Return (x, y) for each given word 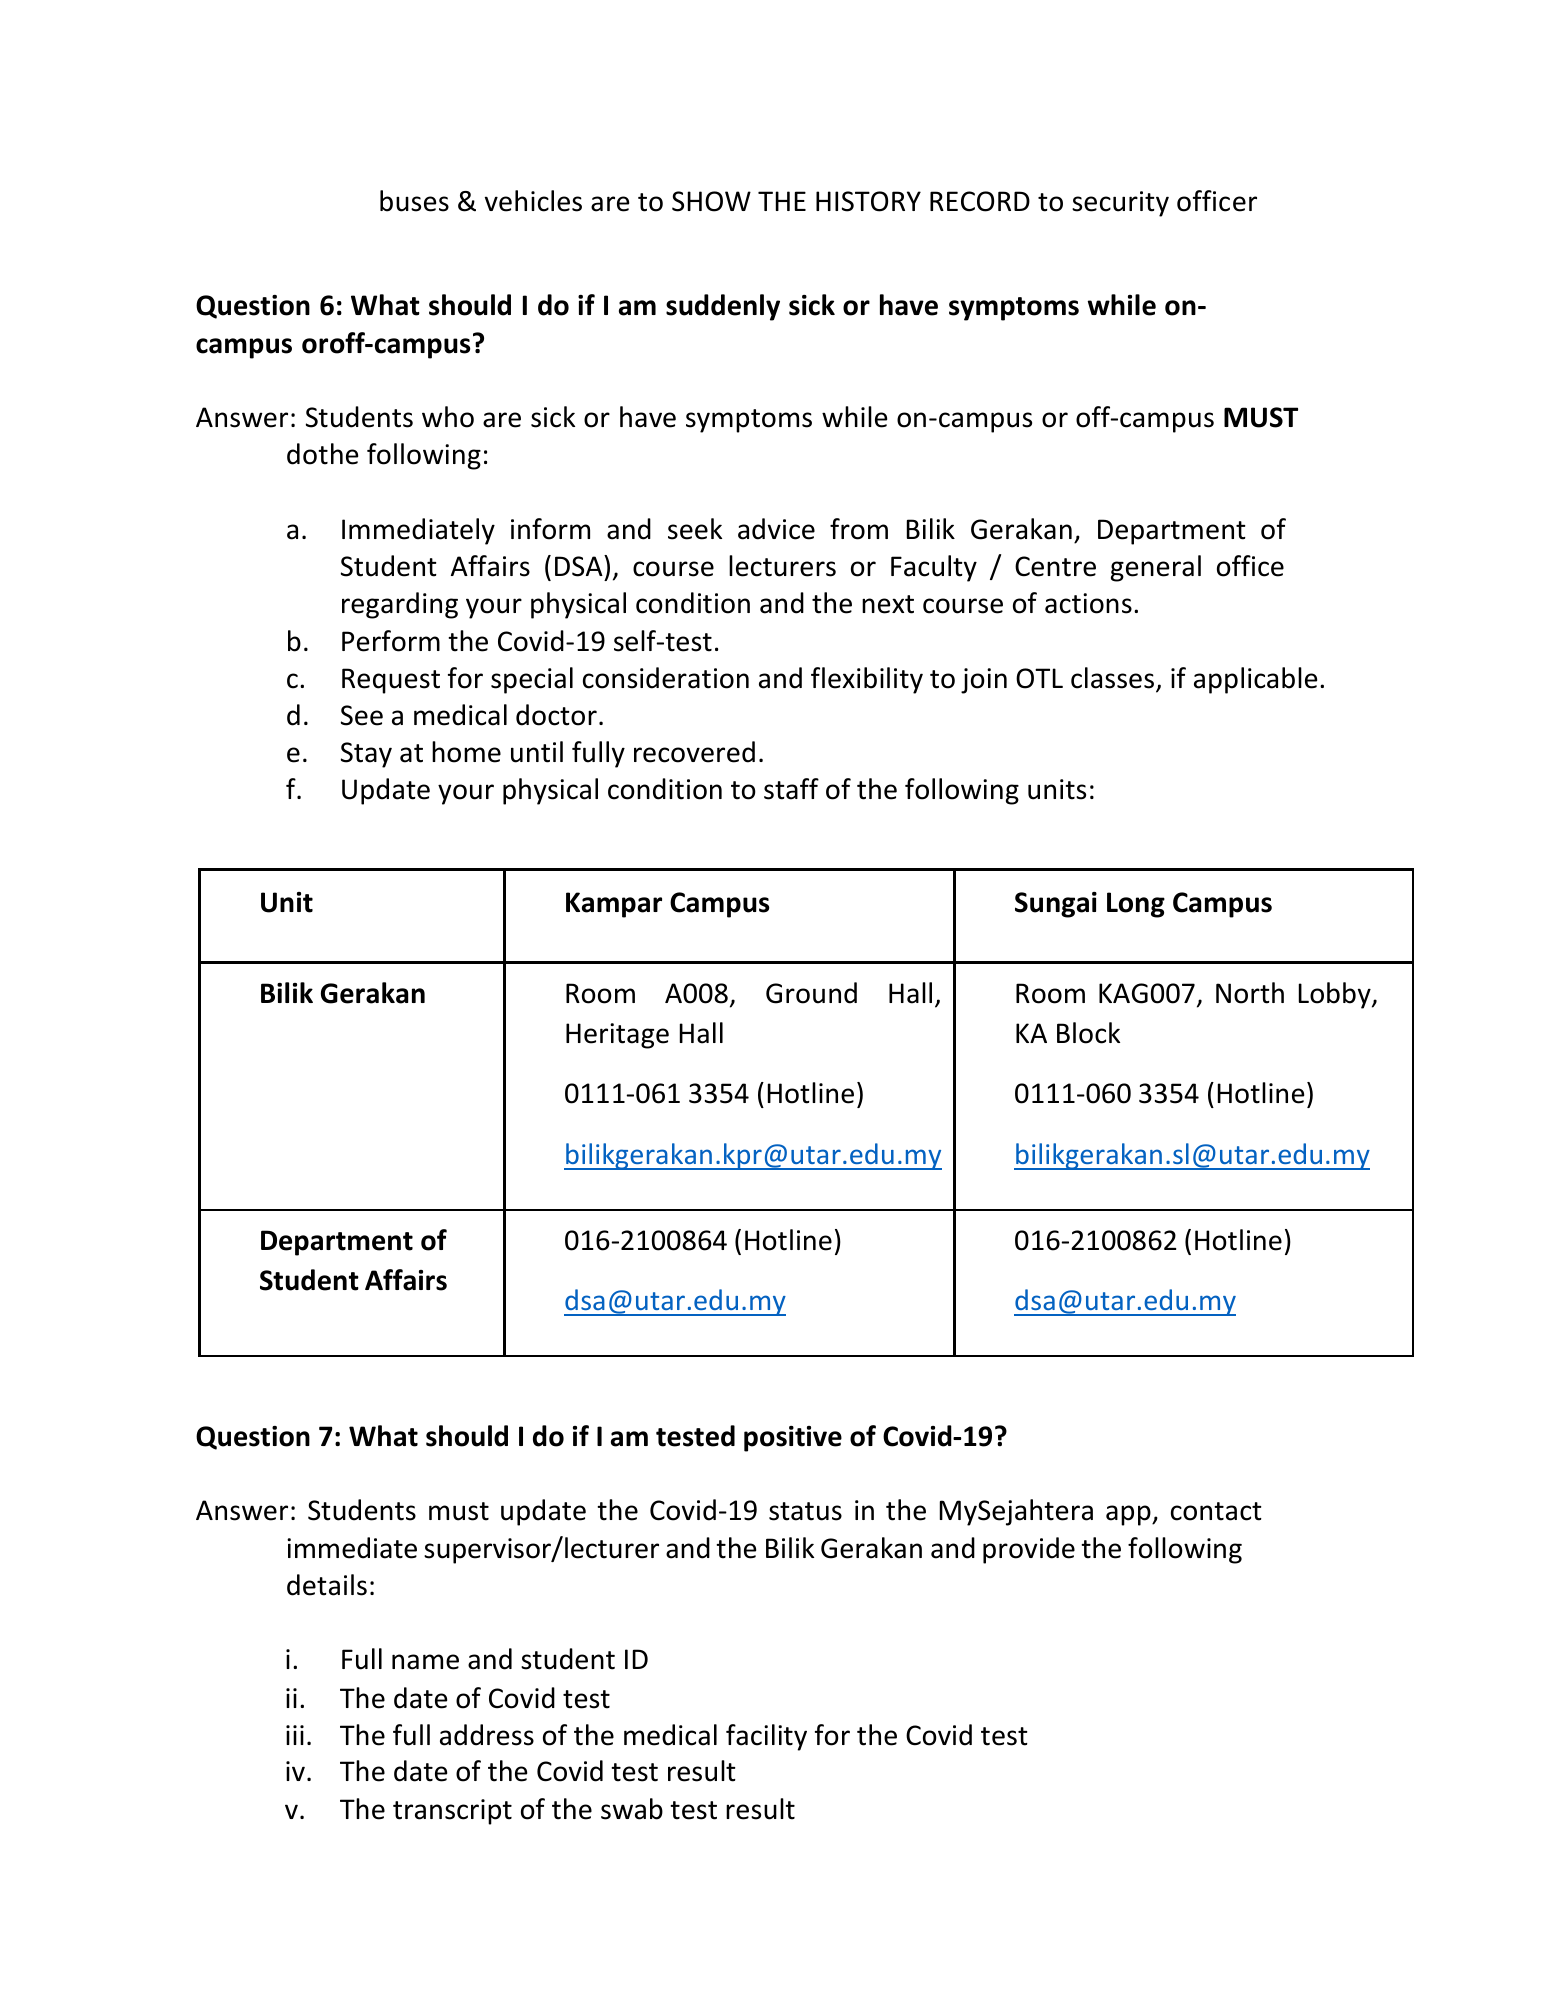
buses (414, 201)
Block (1088, 1033)
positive (793, 1439)
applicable (1255, 680)
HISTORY (868, 201)
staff (791, 789)
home (466, 752)
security (1120, 204)
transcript (452, 1812)
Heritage (617, 1036)
